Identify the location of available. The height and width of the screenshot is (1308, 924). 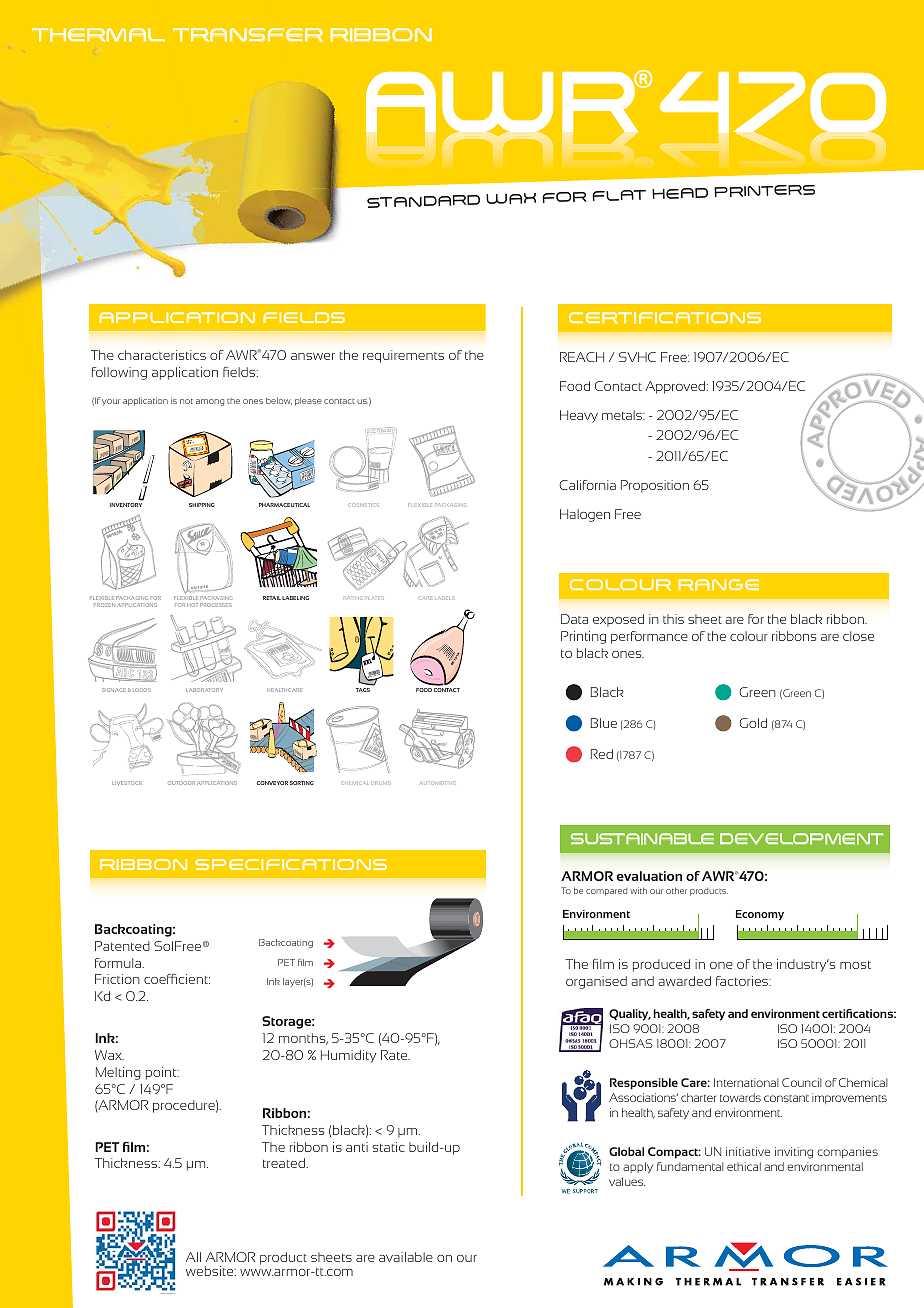
(406, 1257).
